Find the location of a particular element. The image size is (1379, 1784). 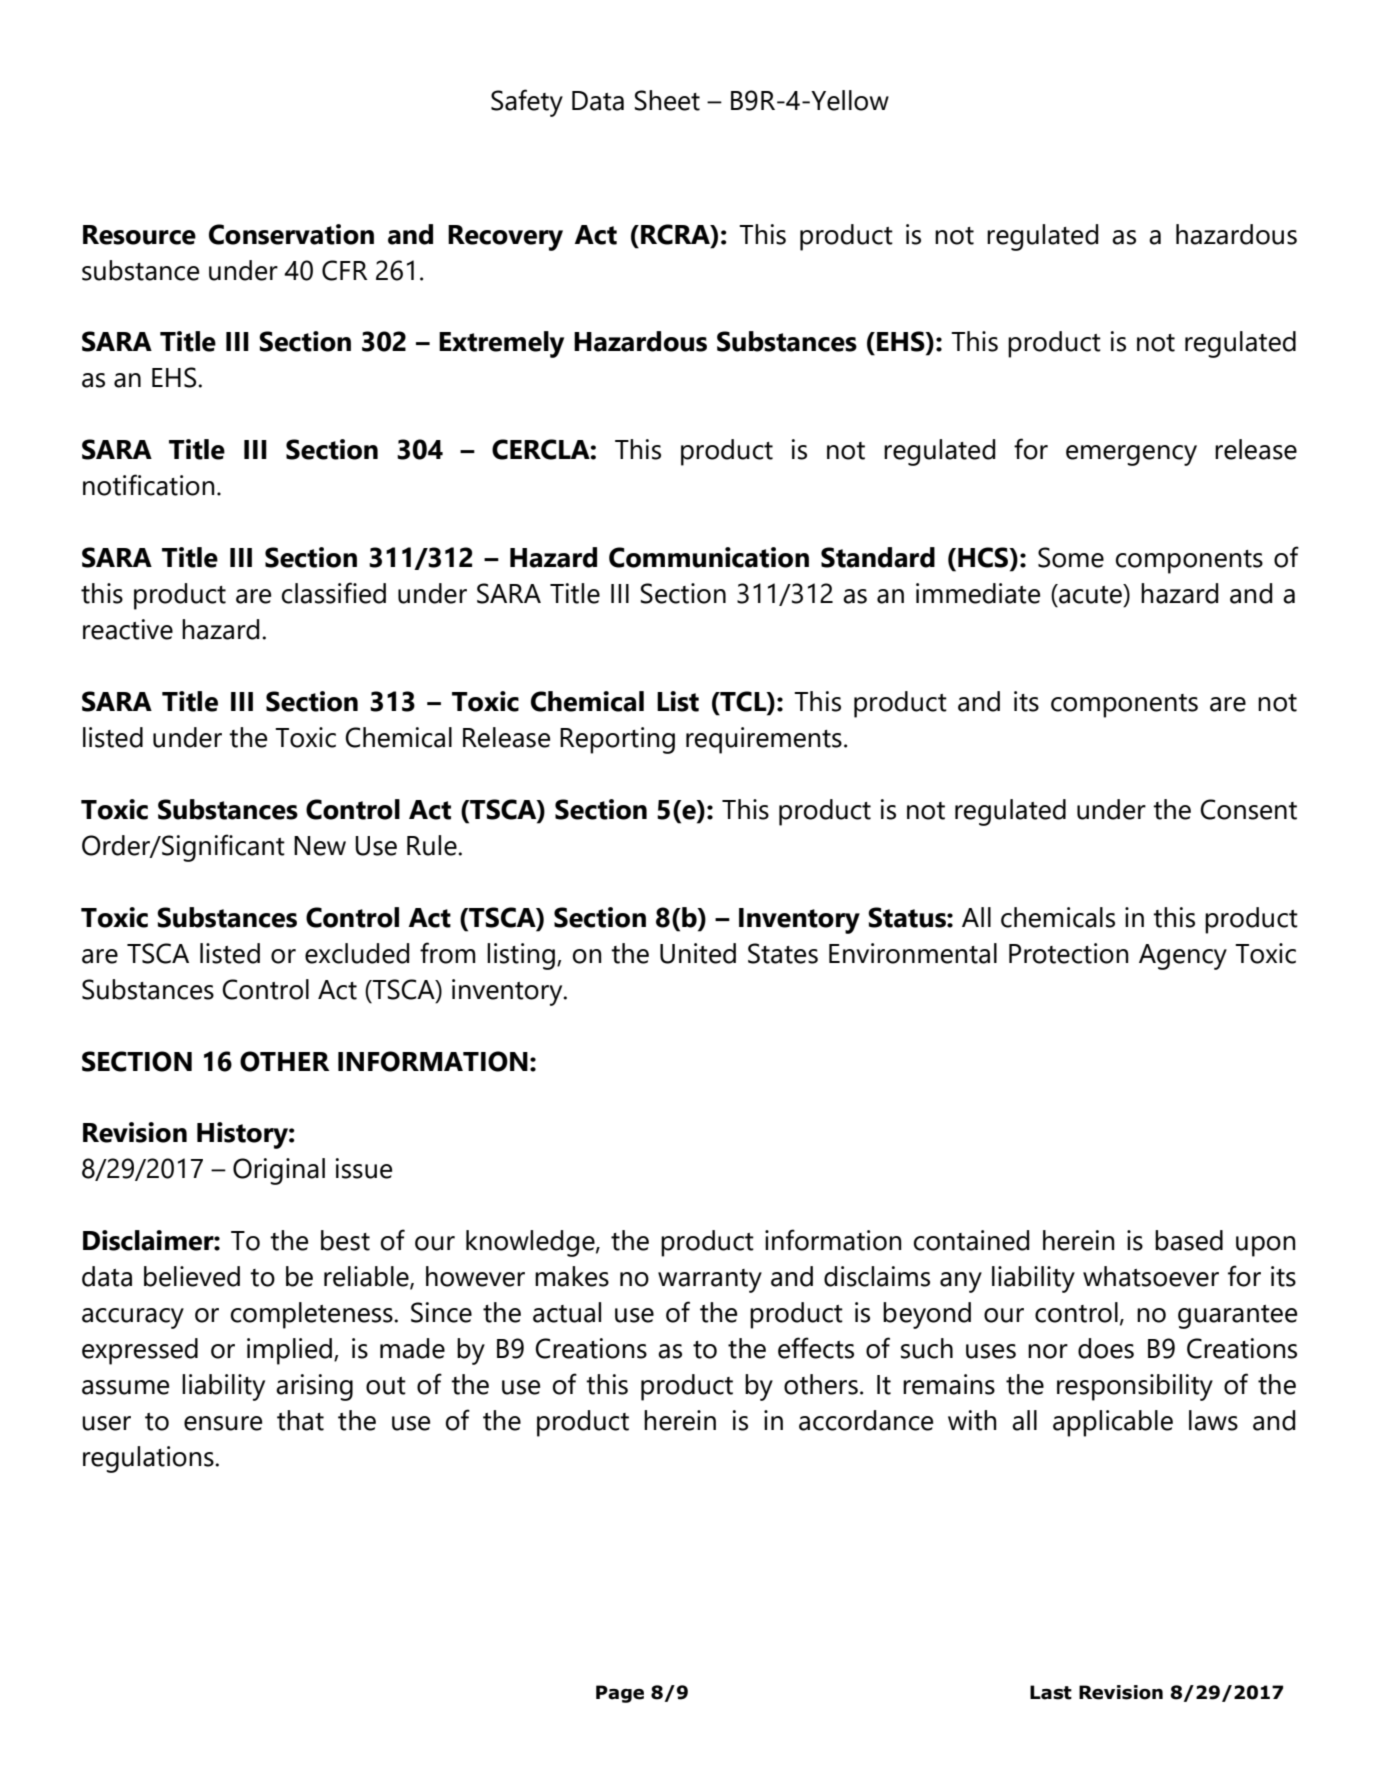

New is located at coordinates (320, 846).
